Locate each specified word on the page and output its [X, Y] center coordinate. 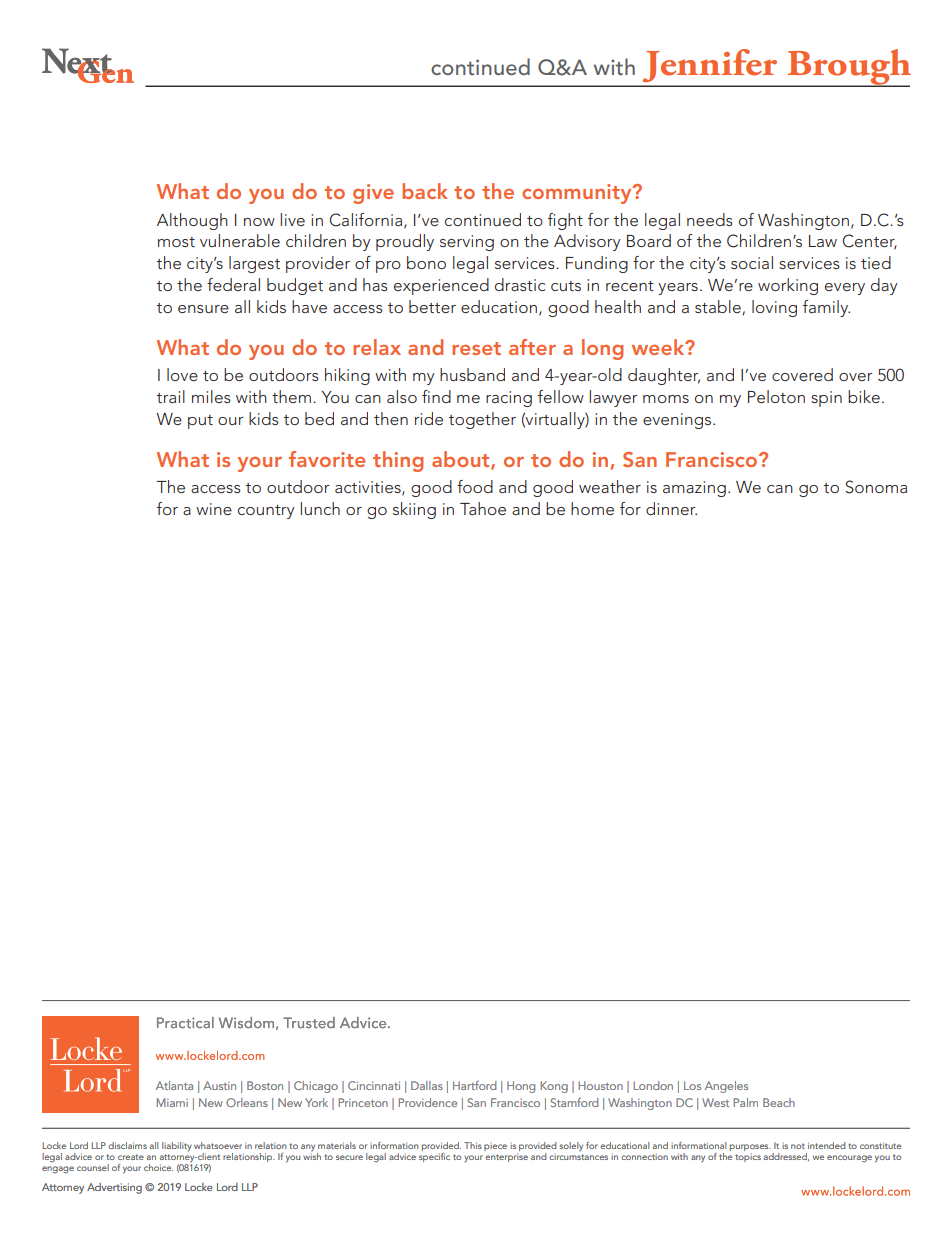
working [788, 286]
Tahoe [483, 508]
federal [233, 284]
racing [509, 399]
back [425, 191]
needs [710, 219]
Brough [848, 68]
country [266, 512]
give [373, 194]
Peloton [776, 396]
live [292, 219]
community [578, 194]
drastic [520, 284]
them [291, 396]
